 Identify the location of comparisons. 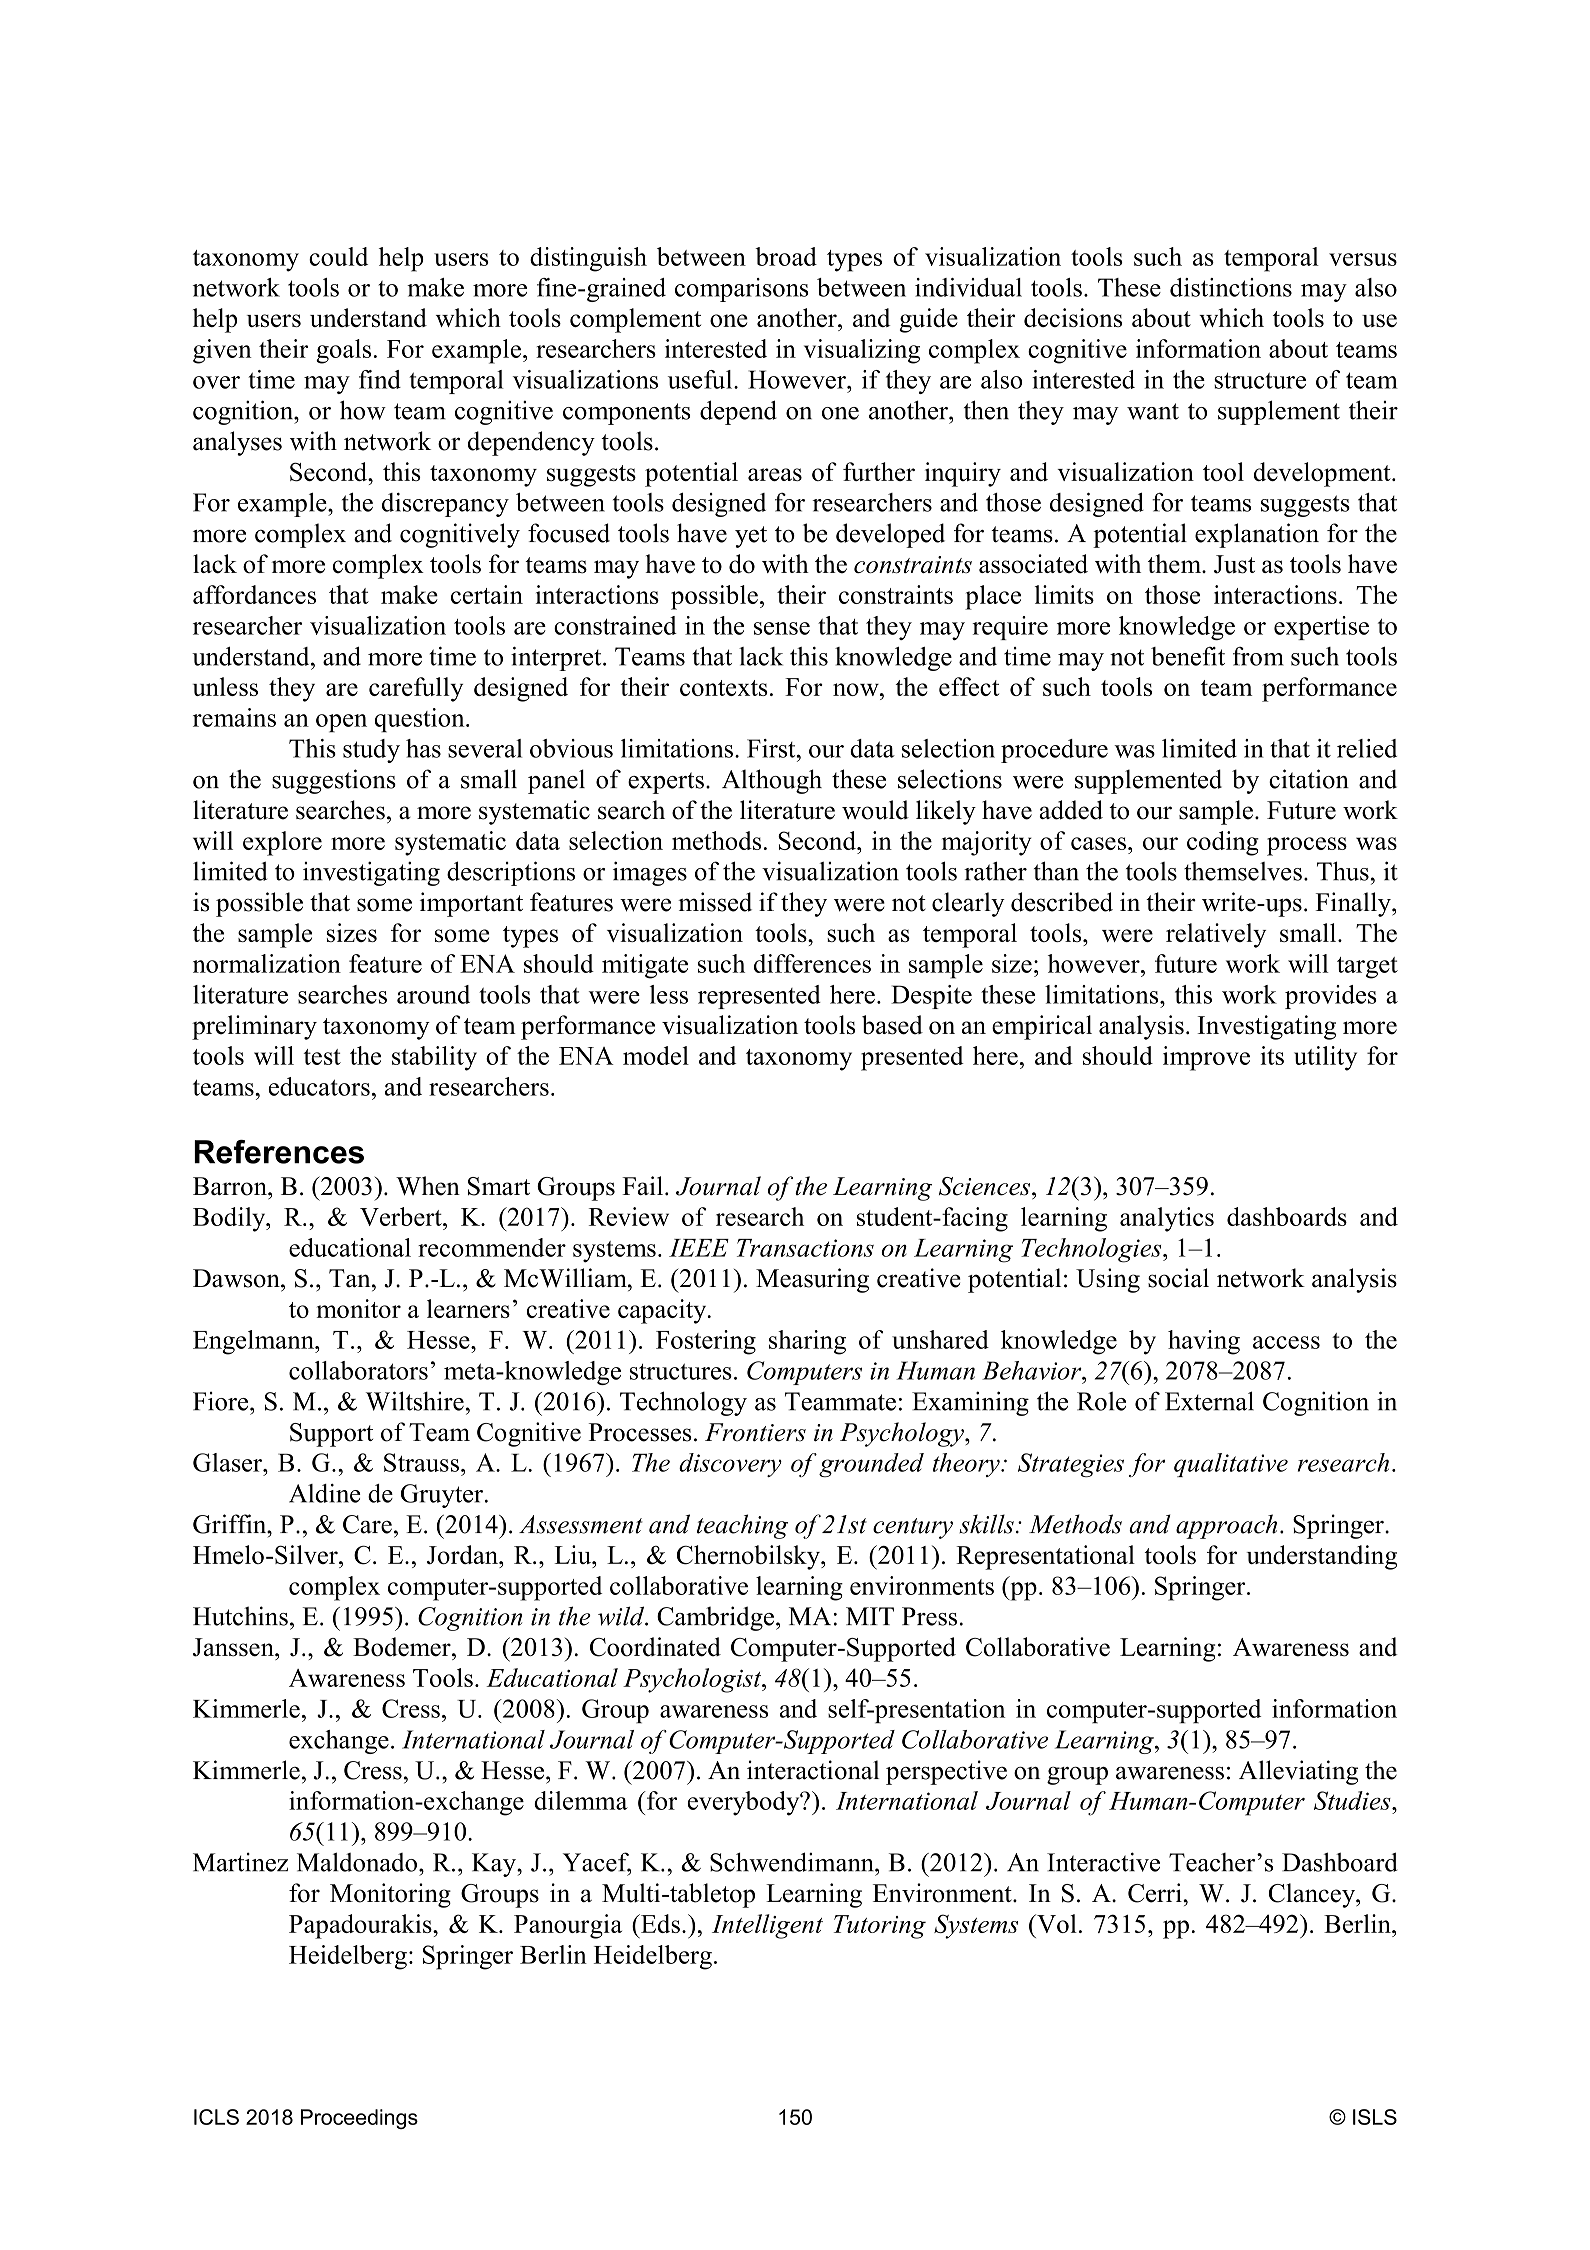
(742, 290).
